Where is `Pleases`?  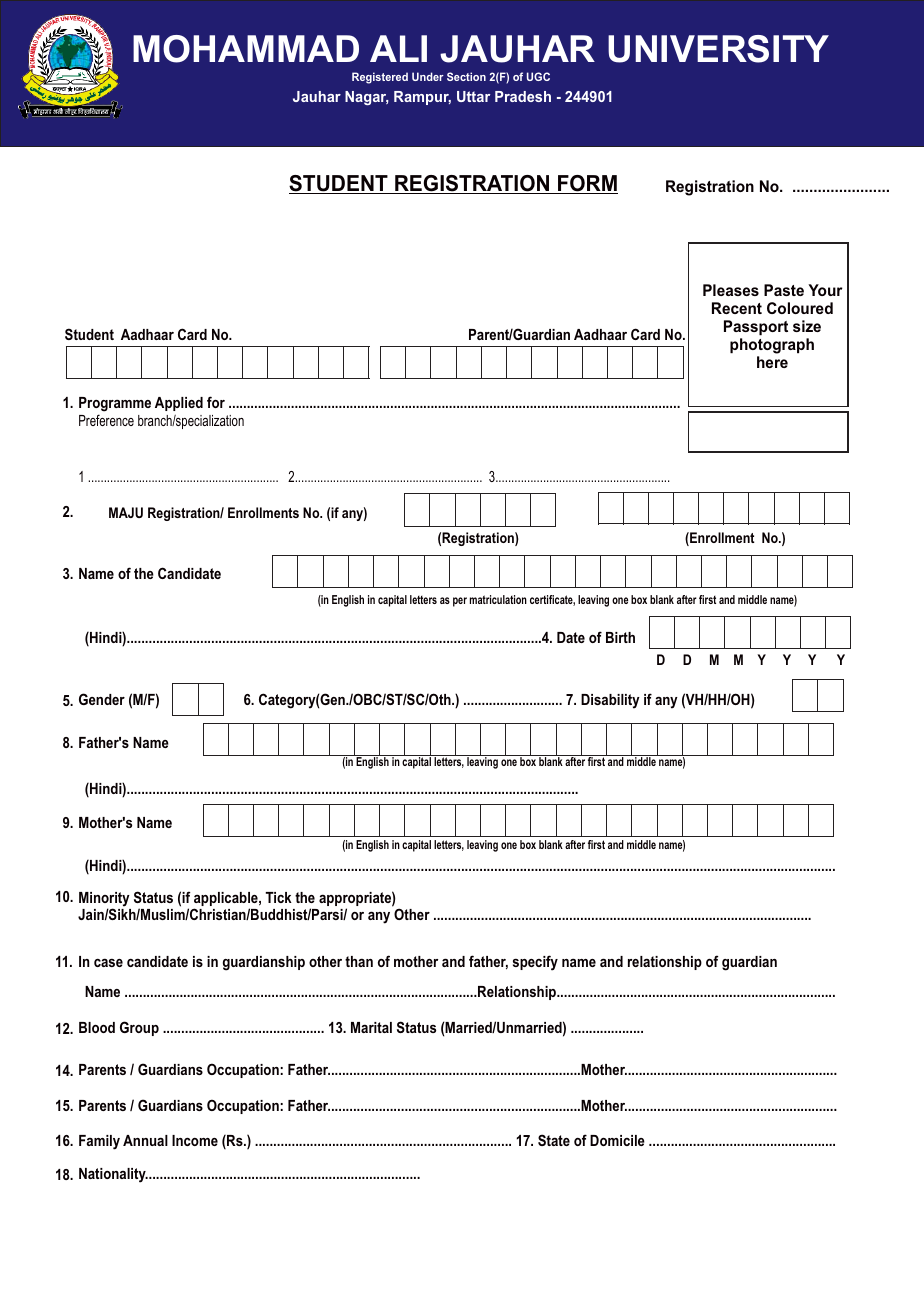 Pleases is located at coordinates (731, 290).
